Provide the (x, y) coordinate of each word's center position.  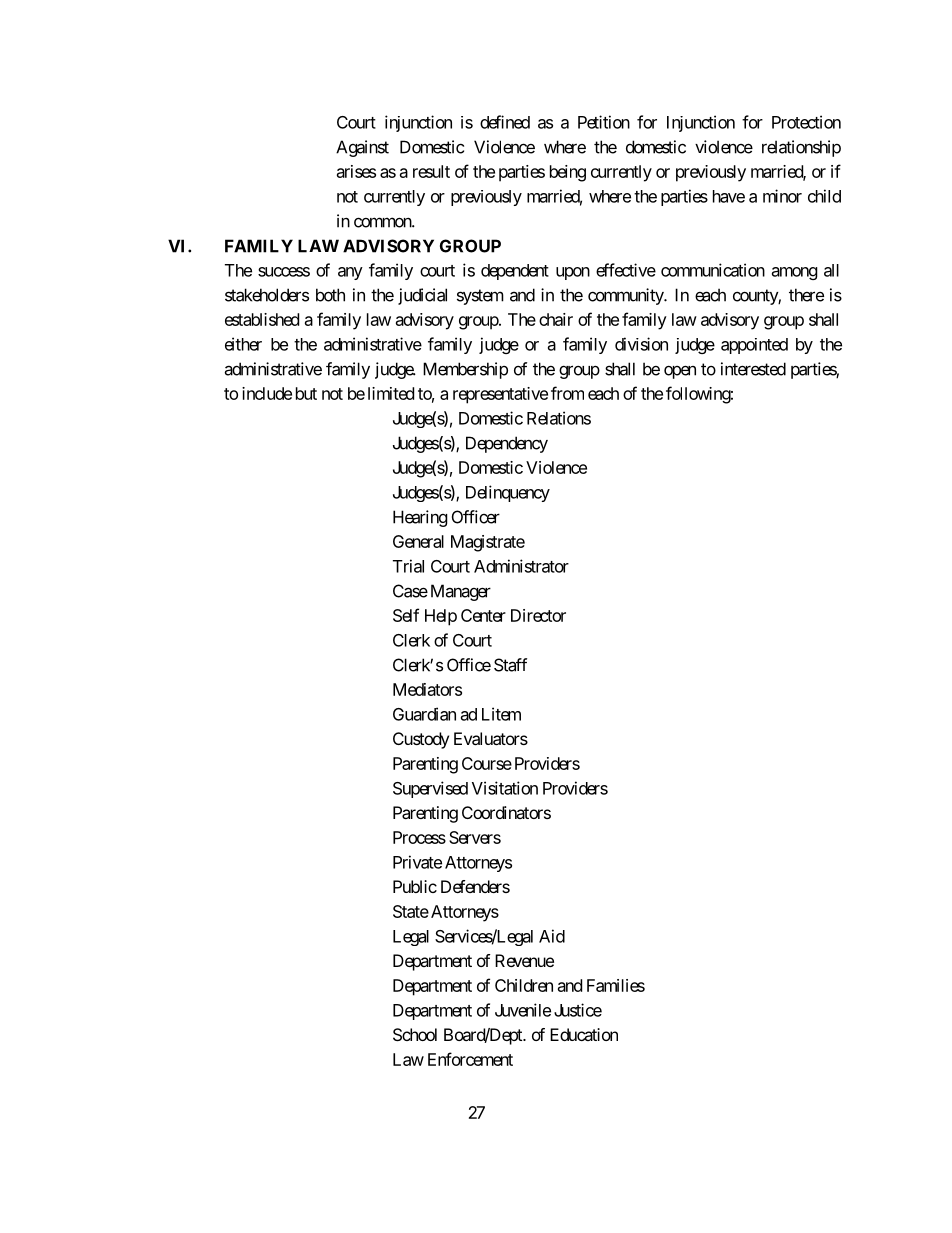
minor (782, 196)
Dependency (507, 444)
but (306, 393)
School (415, 1034)
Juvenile (523, 1010)
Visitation (505, 788)
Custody (421, 740)
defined (505, 122)
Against (362, 148)
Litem (501, 714)
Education (584, 1034)
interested (753, 369)
